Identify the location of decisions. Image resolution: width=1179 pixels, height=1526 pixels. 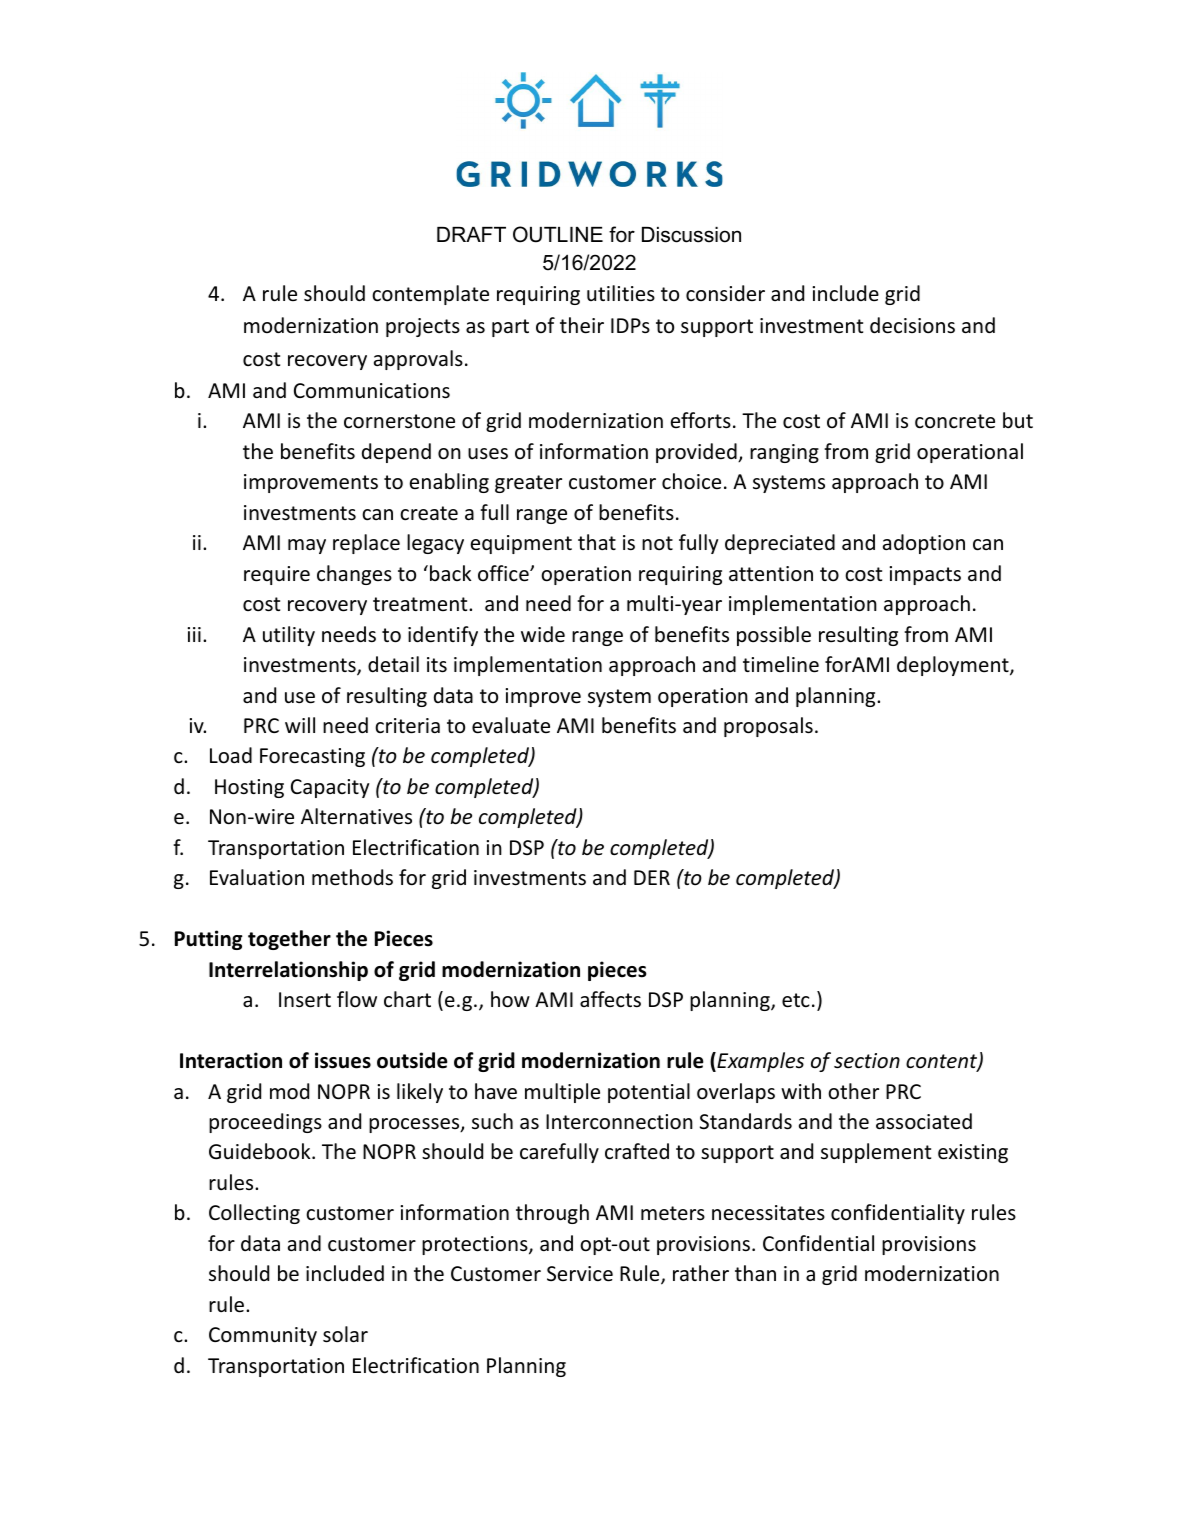
(912, 325).
